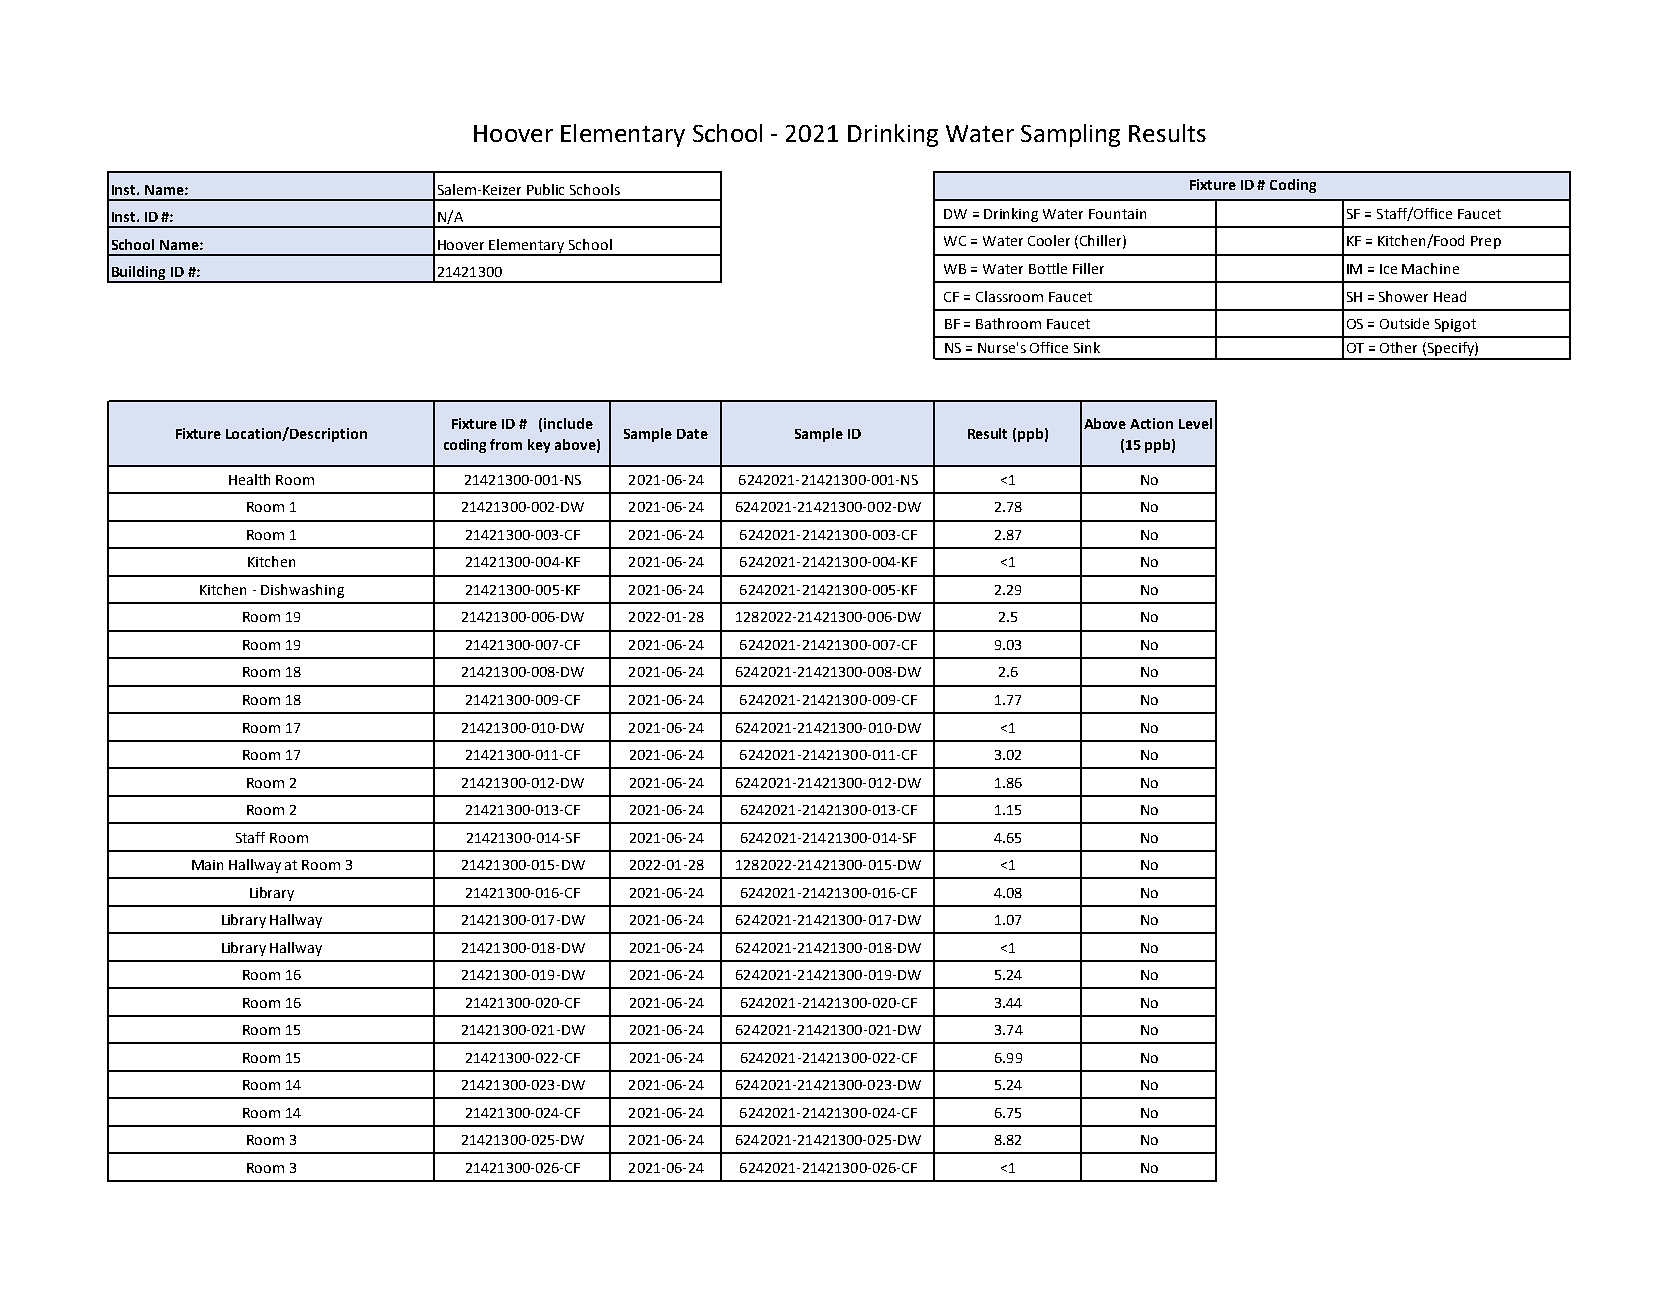  Describe the element at coordinates (302, 591) in the image. I see `Dishwashing` at that location.
